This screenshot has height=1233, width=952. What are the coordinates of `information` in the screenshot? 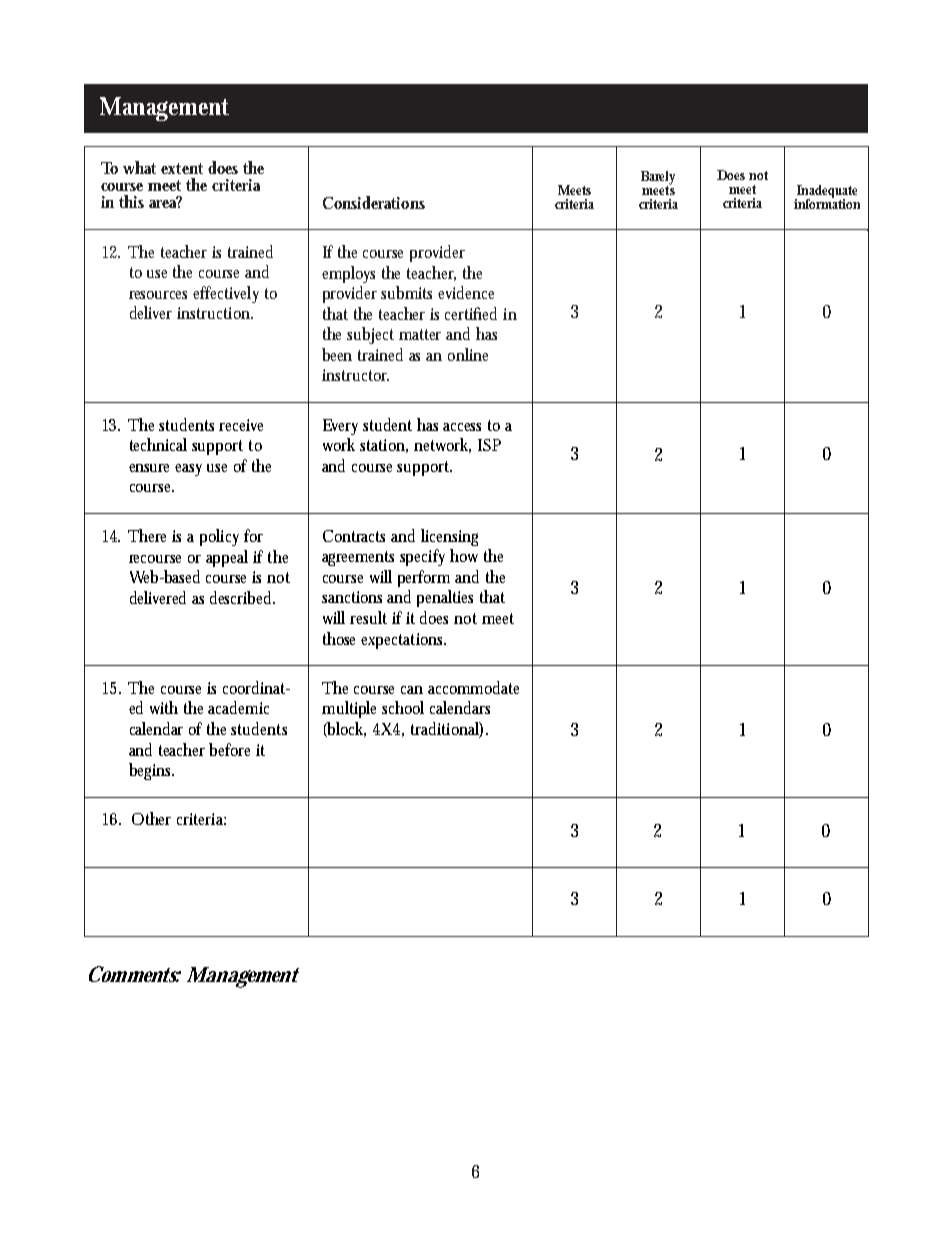 It's located at (827, 202).
